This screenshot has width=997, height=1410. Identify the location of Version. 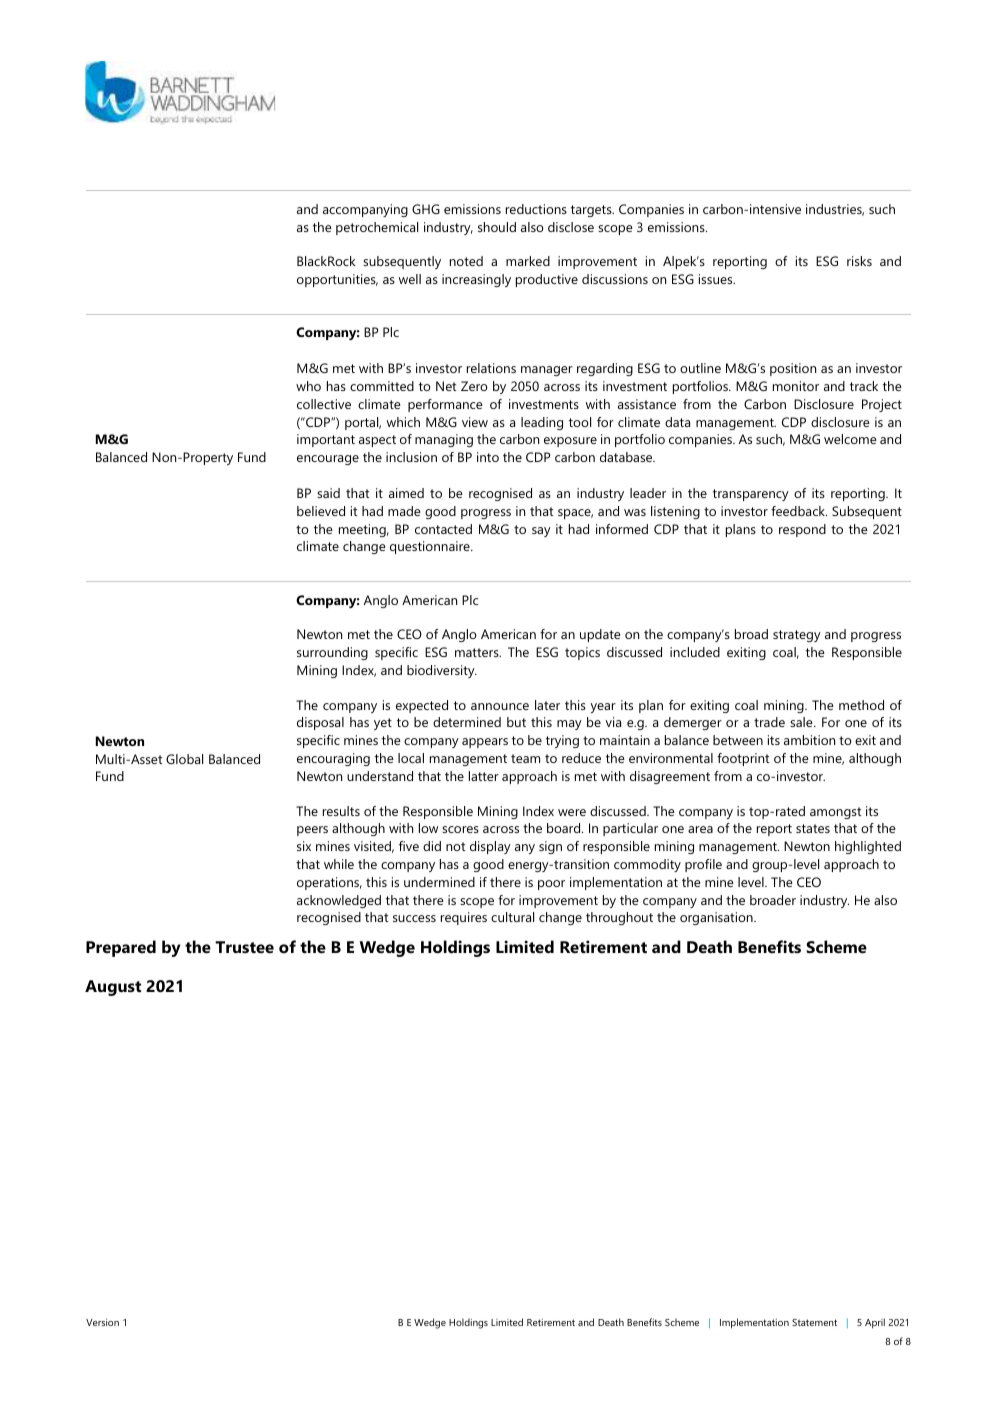
(102, 1322).
